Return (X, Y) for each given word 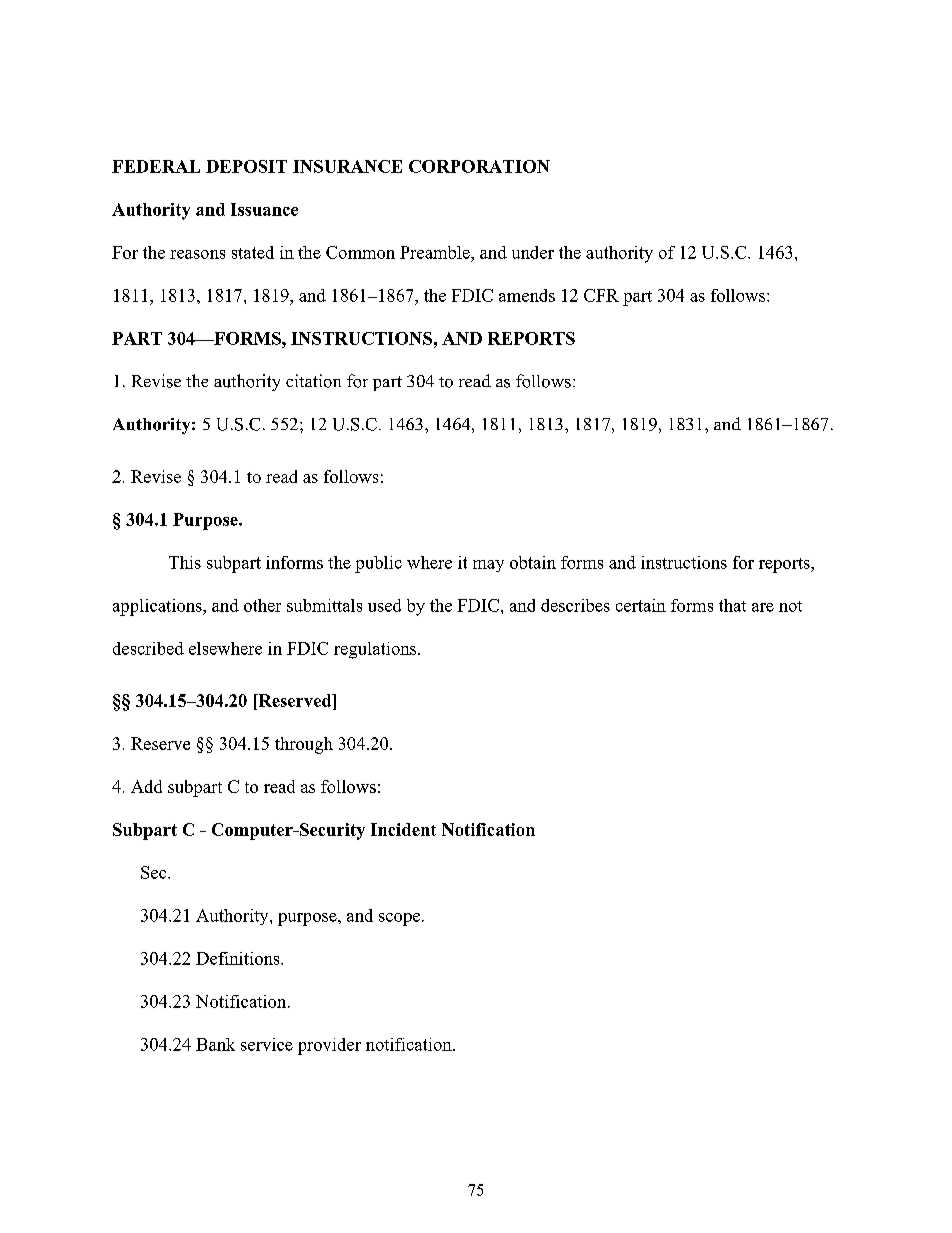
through (304, 745)
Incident (403, 829)
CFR (601, 295)
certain (641, 605)
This (185, 562)
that (732, 605)
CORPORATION (479, 166)
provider (329, 1046)
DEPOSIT (246, 166)
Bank (215, 1044)
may (488, 566)
